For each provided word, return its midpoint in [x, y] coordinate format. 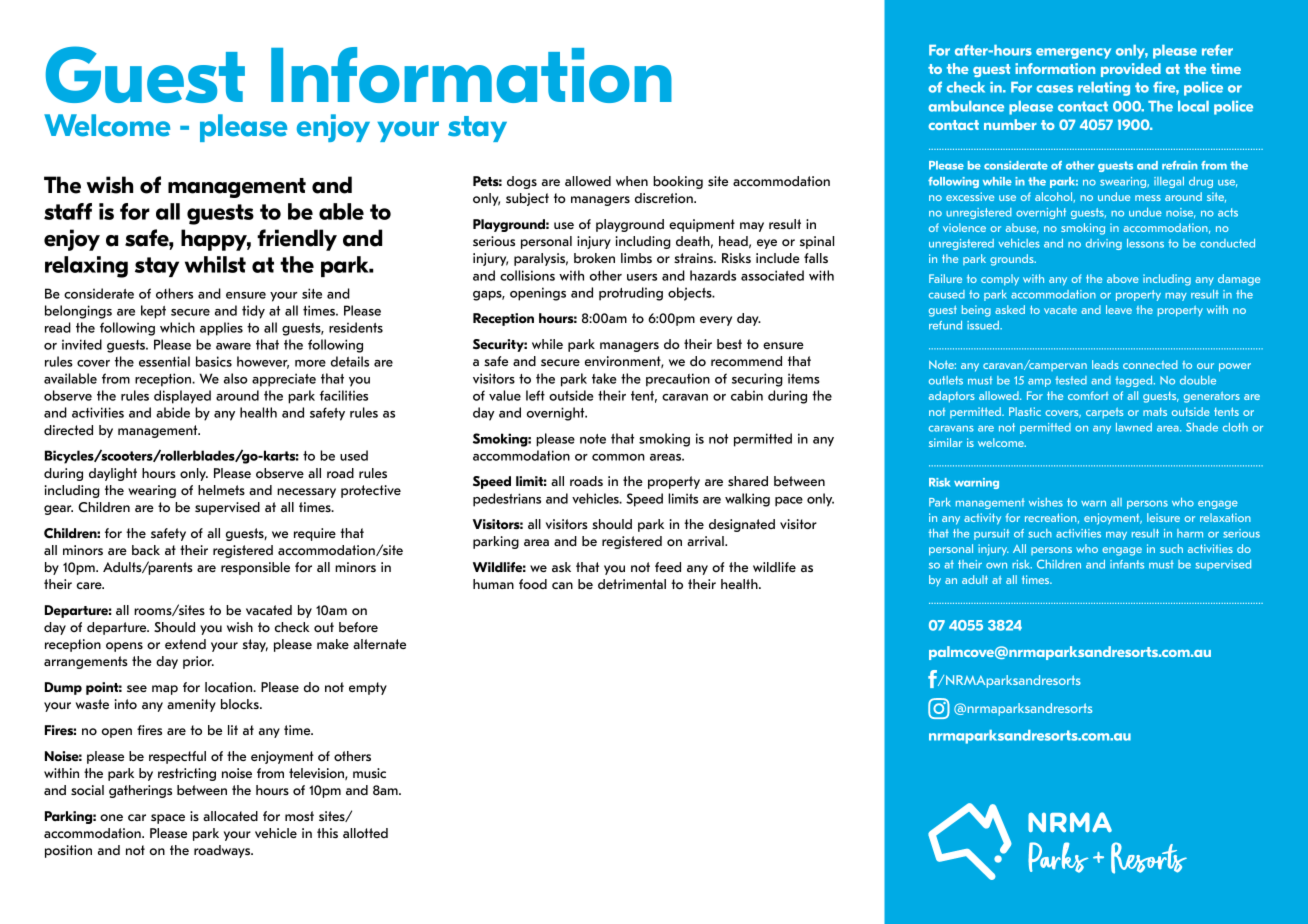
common [618, 457]
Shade [1202, 427]
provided [1131, 70]
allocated [230, 816]
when [632, 181]
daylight [113, 474]
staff [68, 211]
